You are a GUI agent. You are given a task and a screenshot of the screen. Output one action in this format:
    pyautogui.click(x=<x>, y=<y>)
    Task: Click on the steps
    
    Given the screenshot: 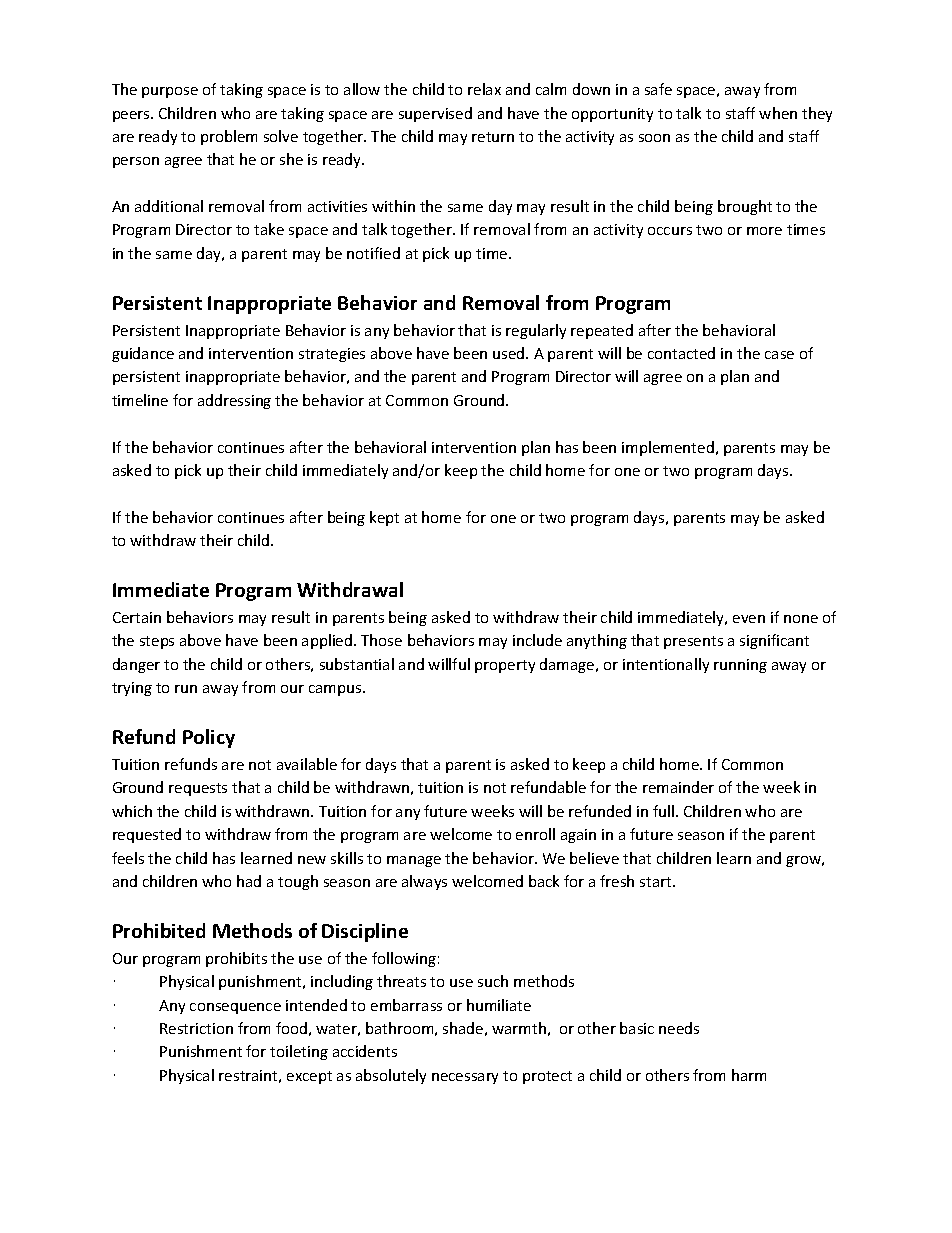 What is the action you would take?
    pyautogui.click(x=157, y=642)
